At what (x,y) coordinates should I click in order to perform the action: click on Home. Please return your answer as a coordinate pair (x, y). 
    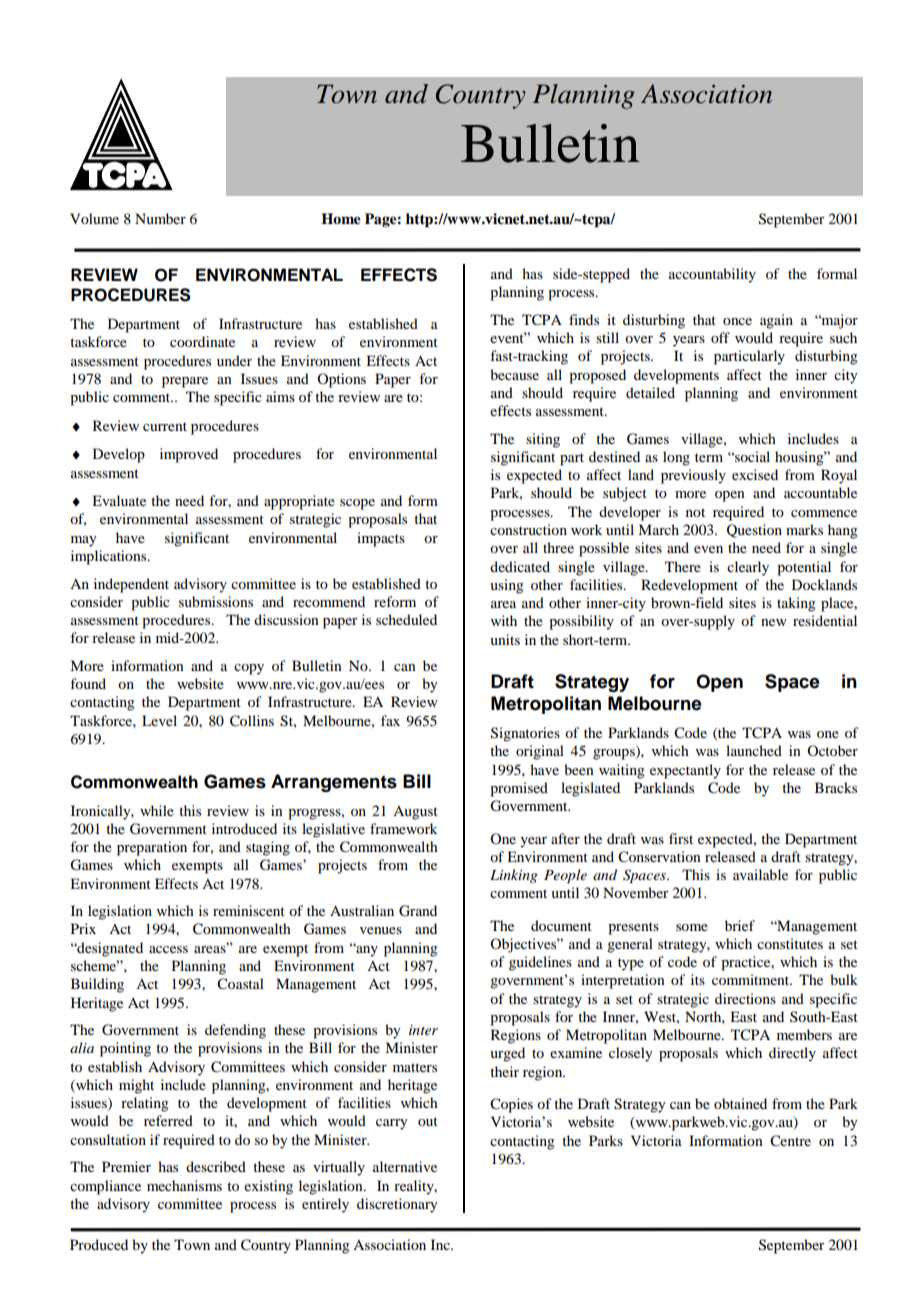
    Looking at the image, I should click on (341, 218).
